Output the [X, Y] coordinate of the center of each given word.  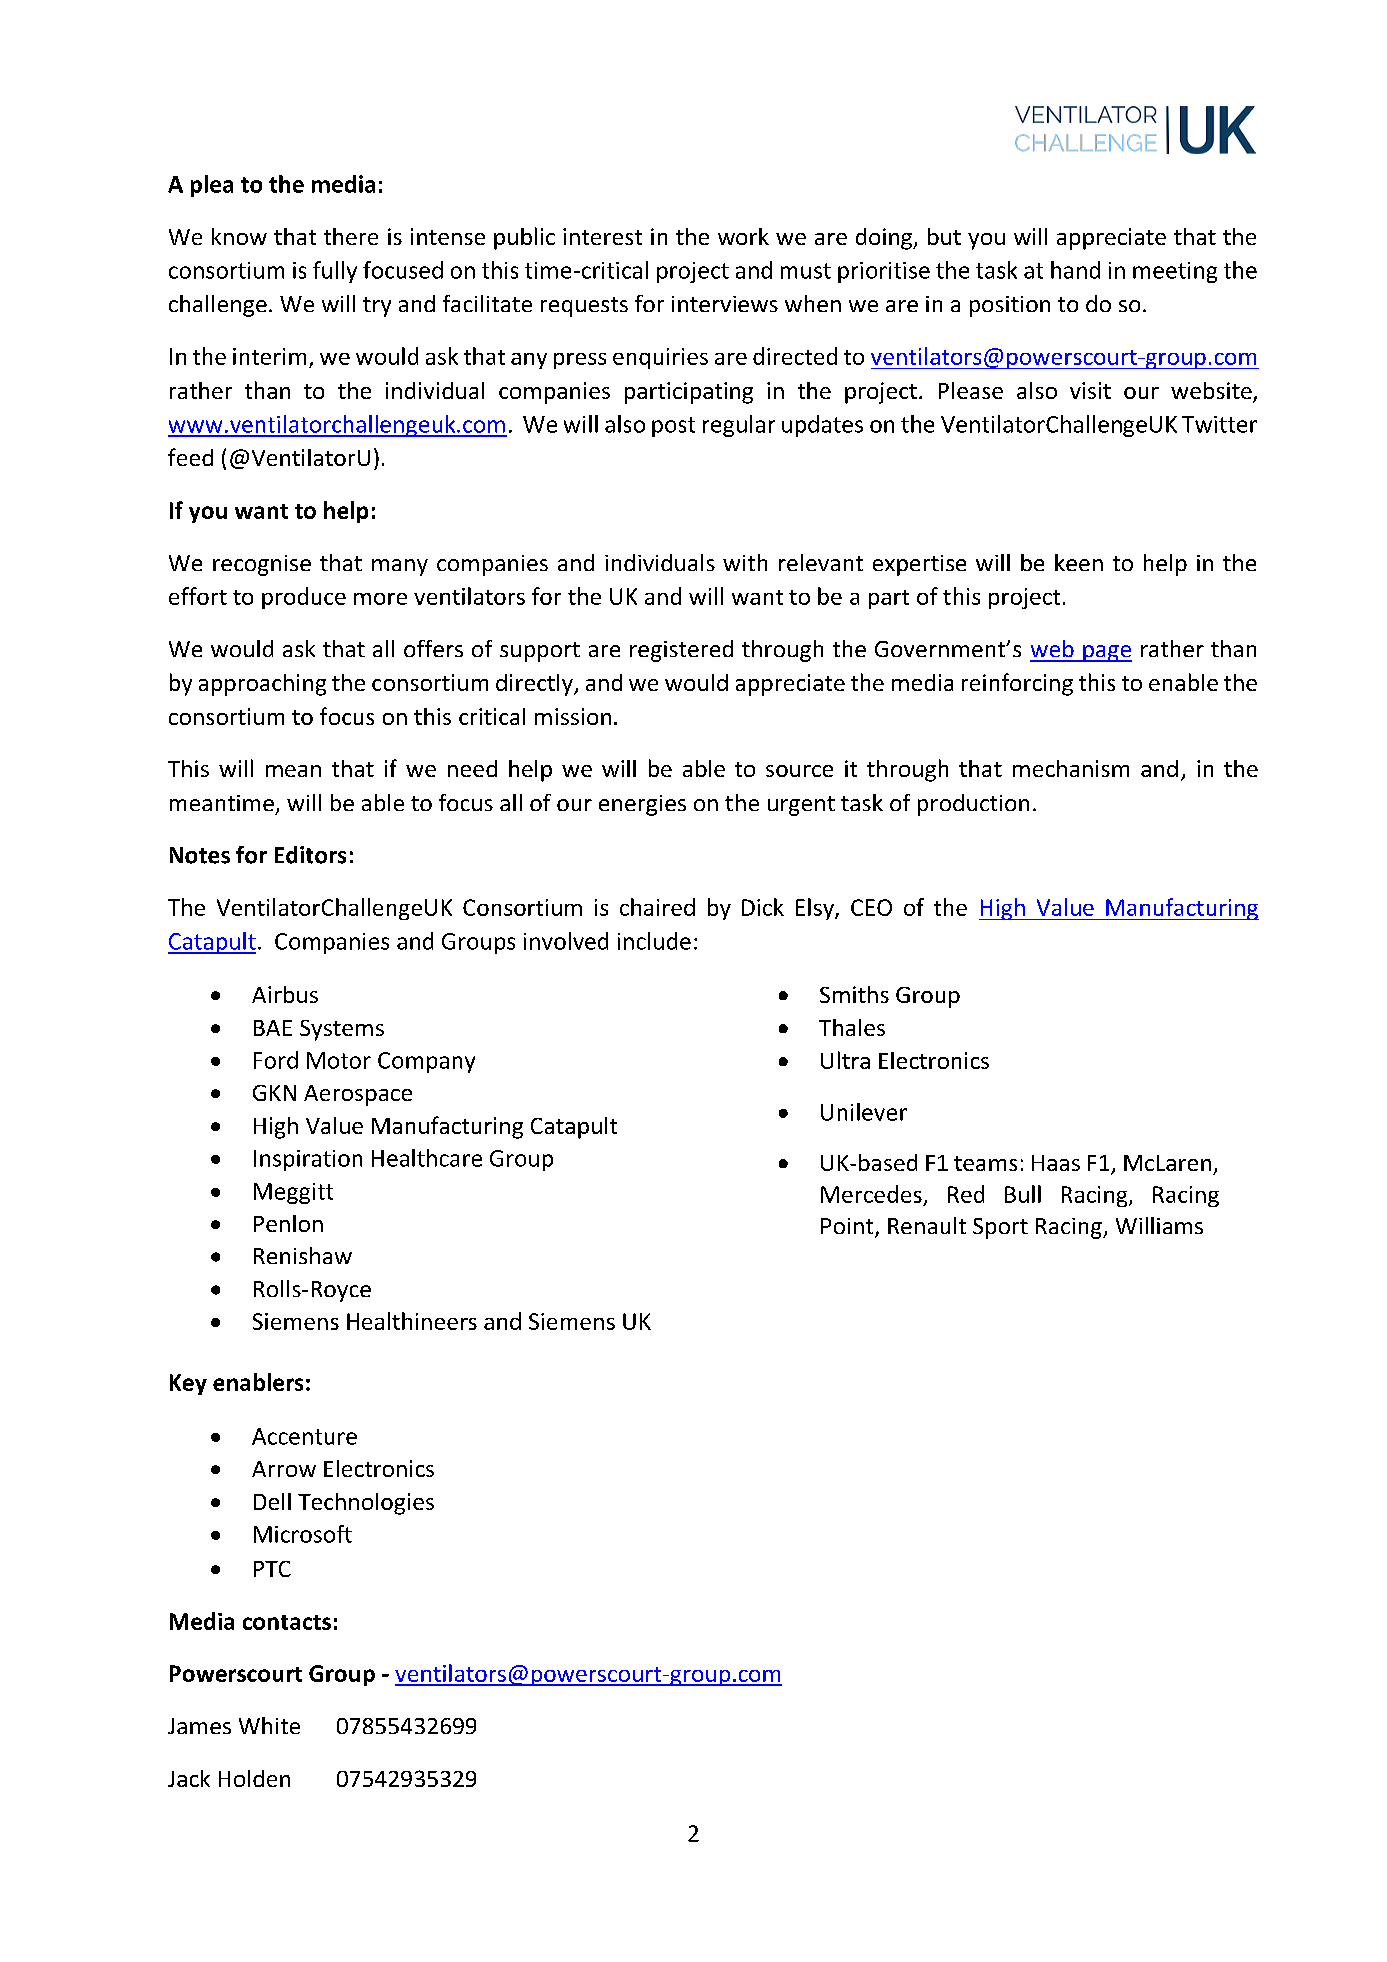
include [654, 941]
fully [335, 272]
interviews [725, 304]
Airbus [285, 994]
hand [1075, 270]
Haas [1056, 1163]
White [269, 1725]
